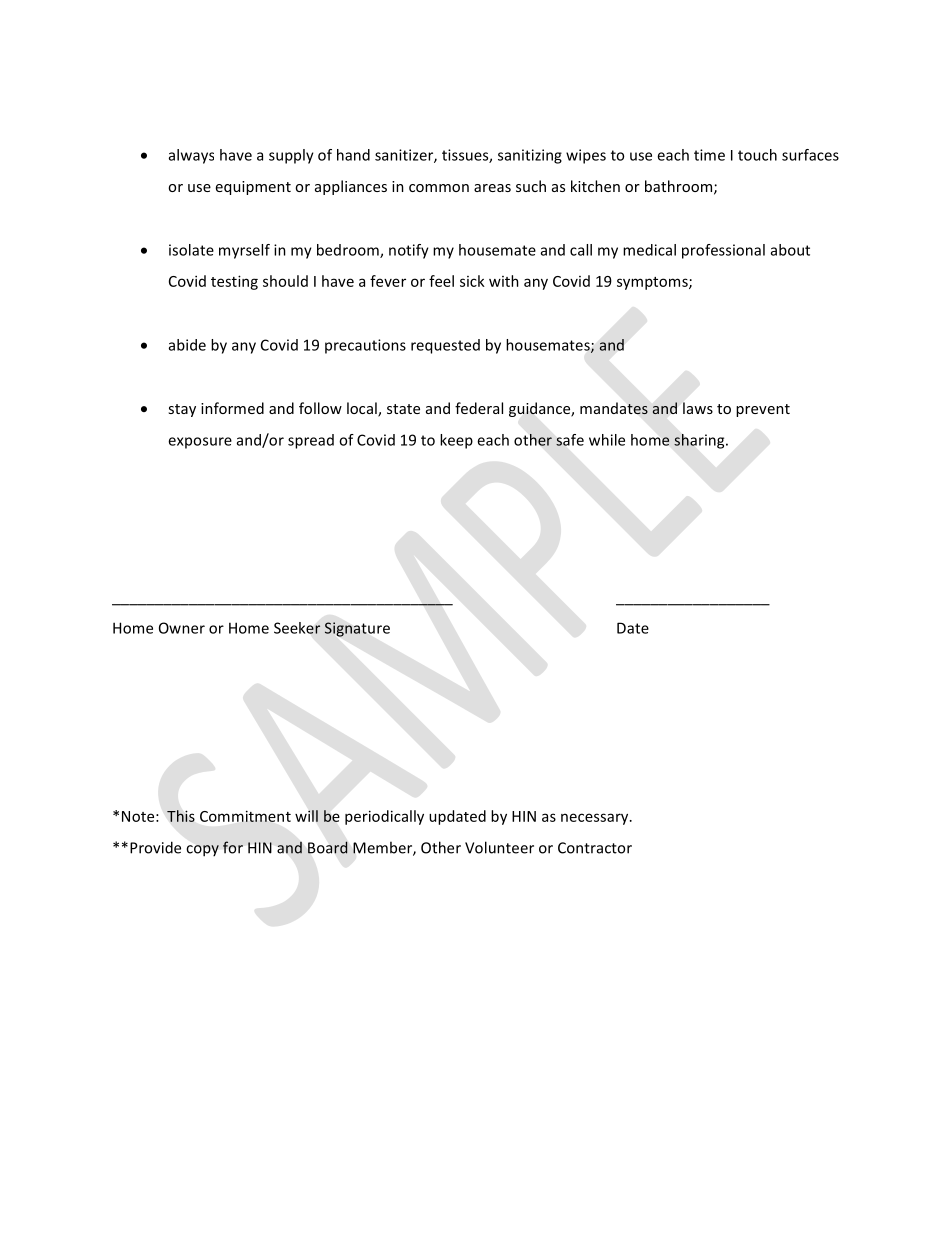 Image resolution: width=952 pixels, height=1233 pixels. I want to click on time, so click(709, 155).
